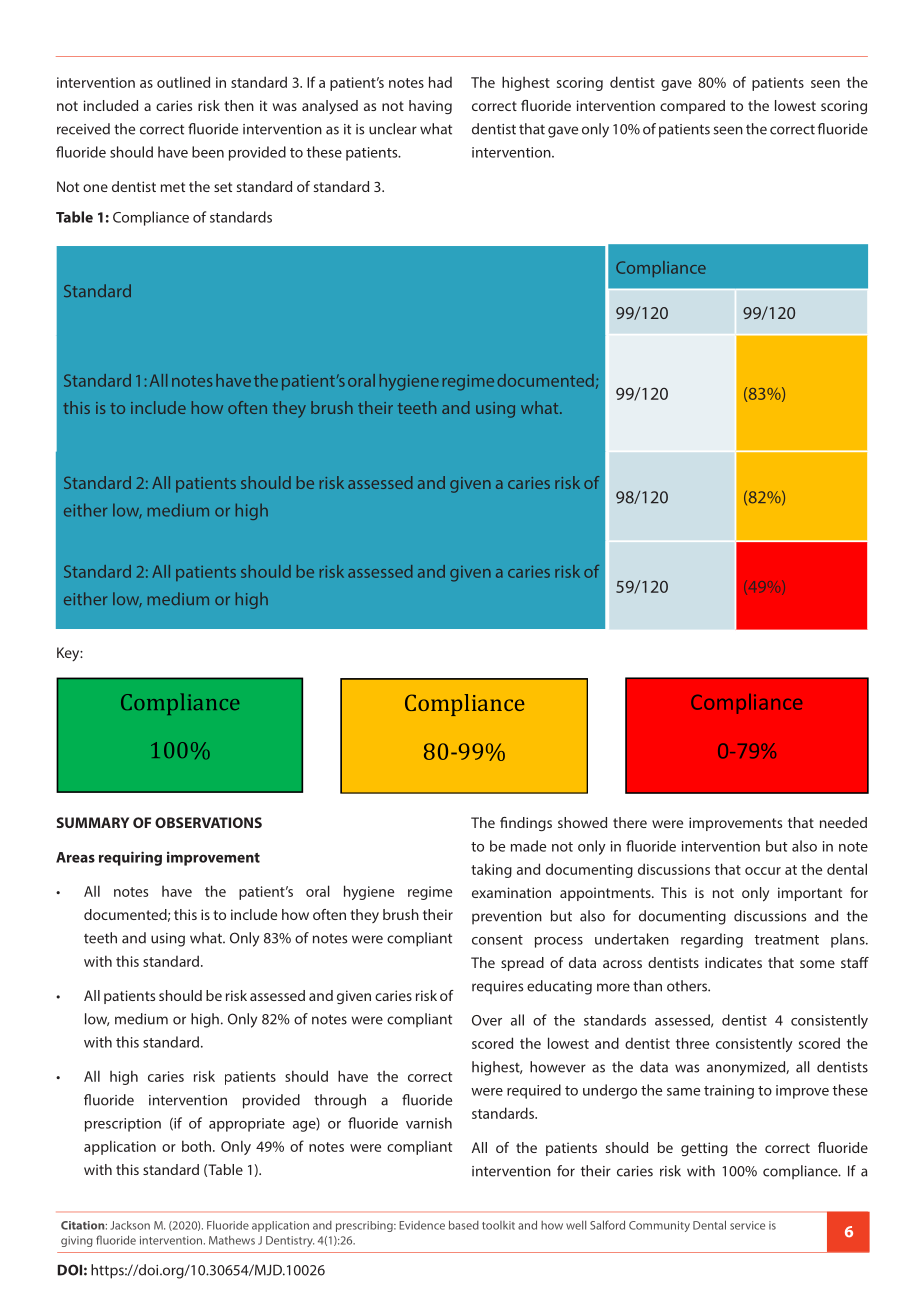  I want to click on based, so click(464, 1225).
